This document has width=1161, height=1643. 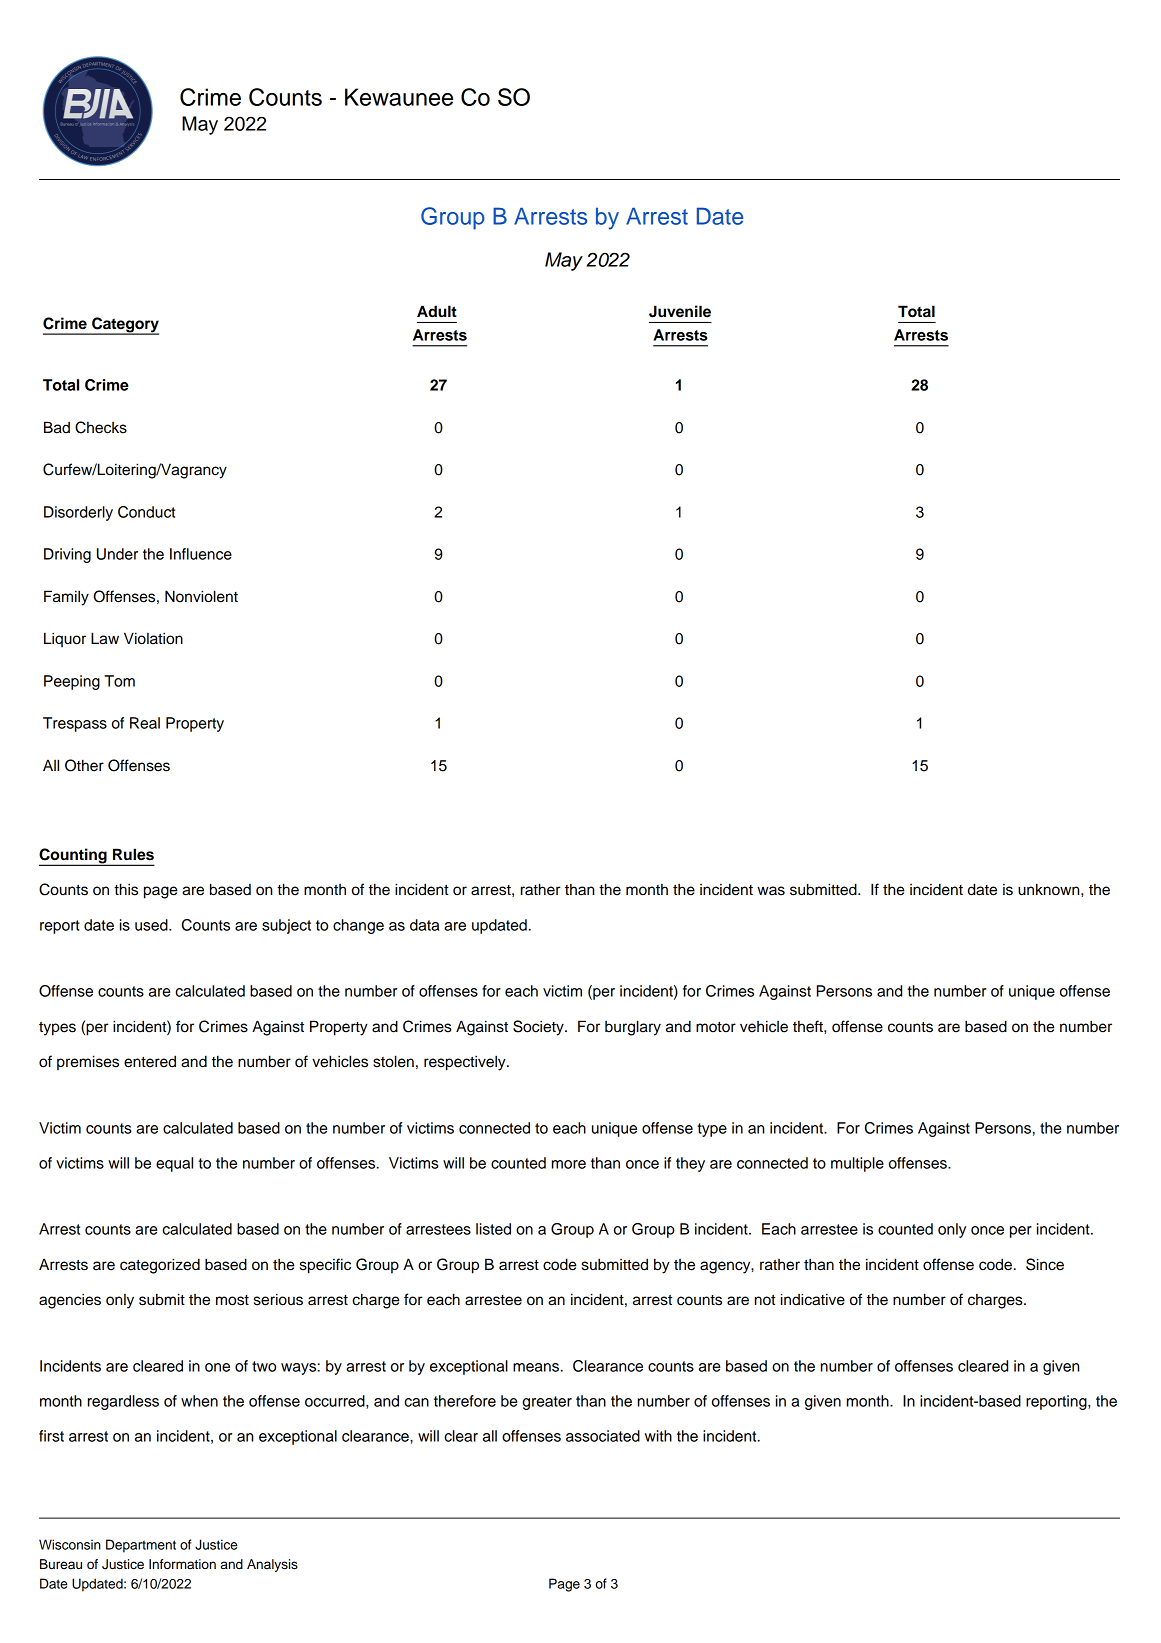 What do you see at coordinates (857, 1164) in the document?
I see `multiple` at bounding box center [857, 1164].
